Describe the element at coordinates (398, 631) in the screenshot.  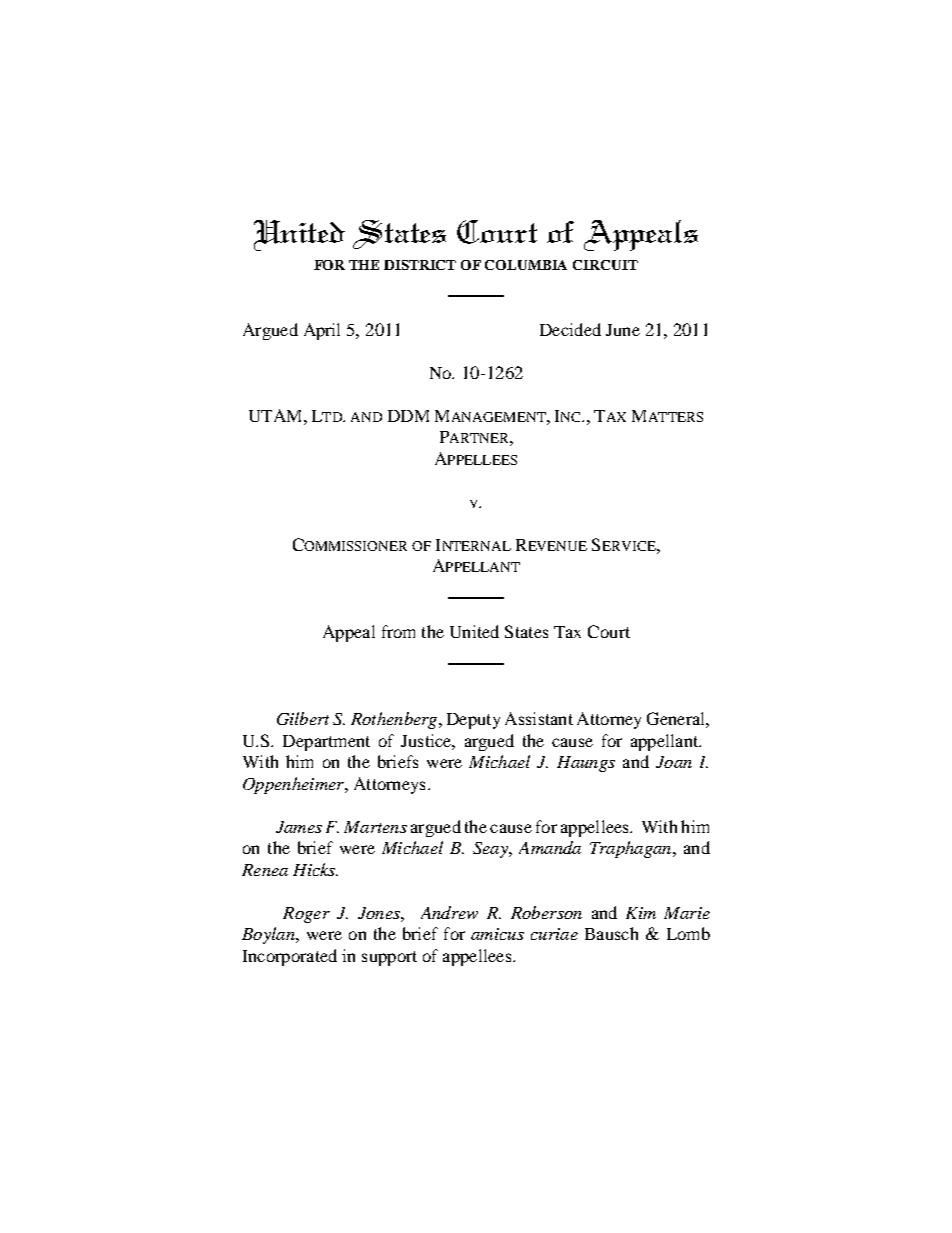
I see `from` at that location.
